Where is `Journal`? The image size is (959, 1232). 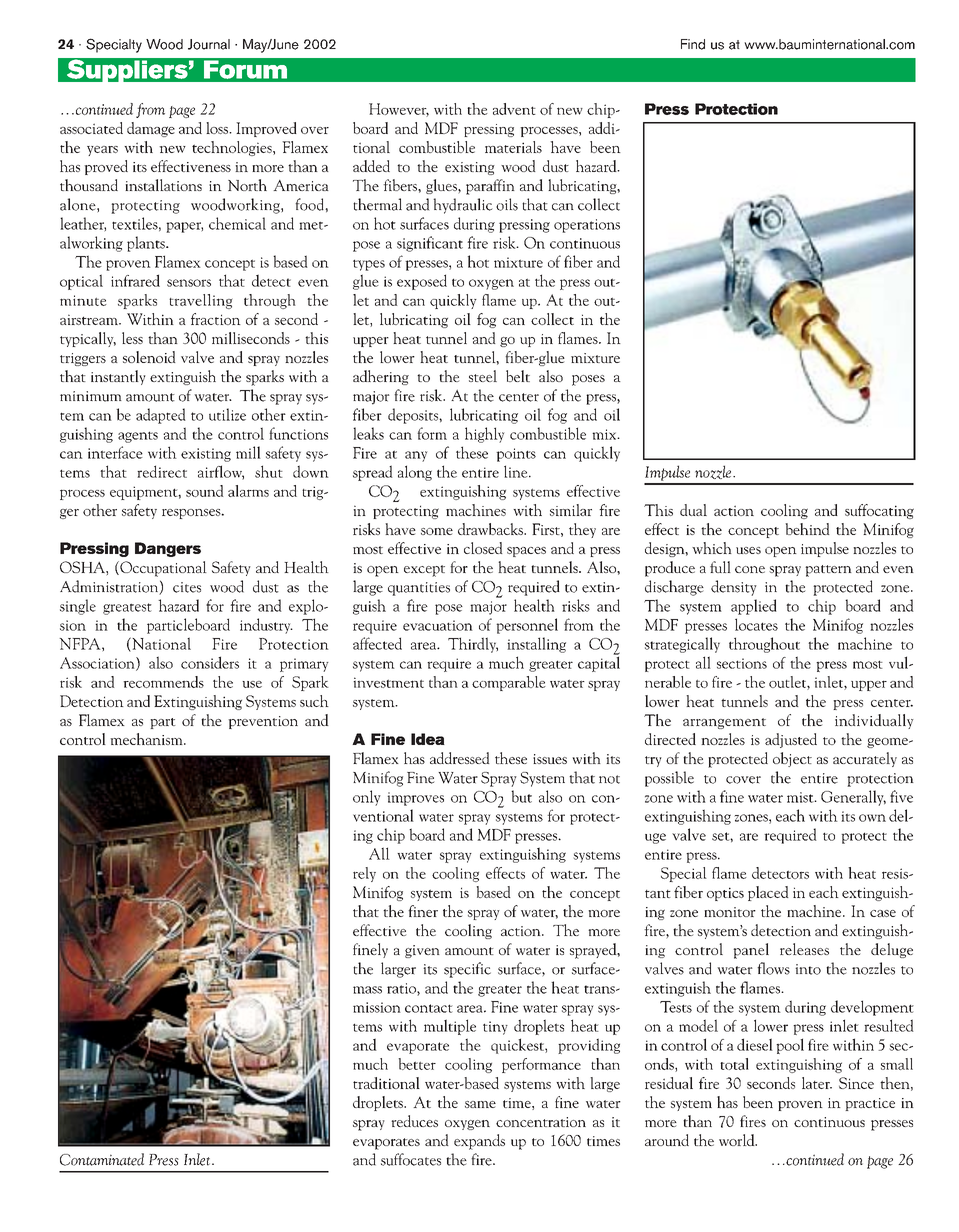 Journal is located at coordinates (209, 44).
